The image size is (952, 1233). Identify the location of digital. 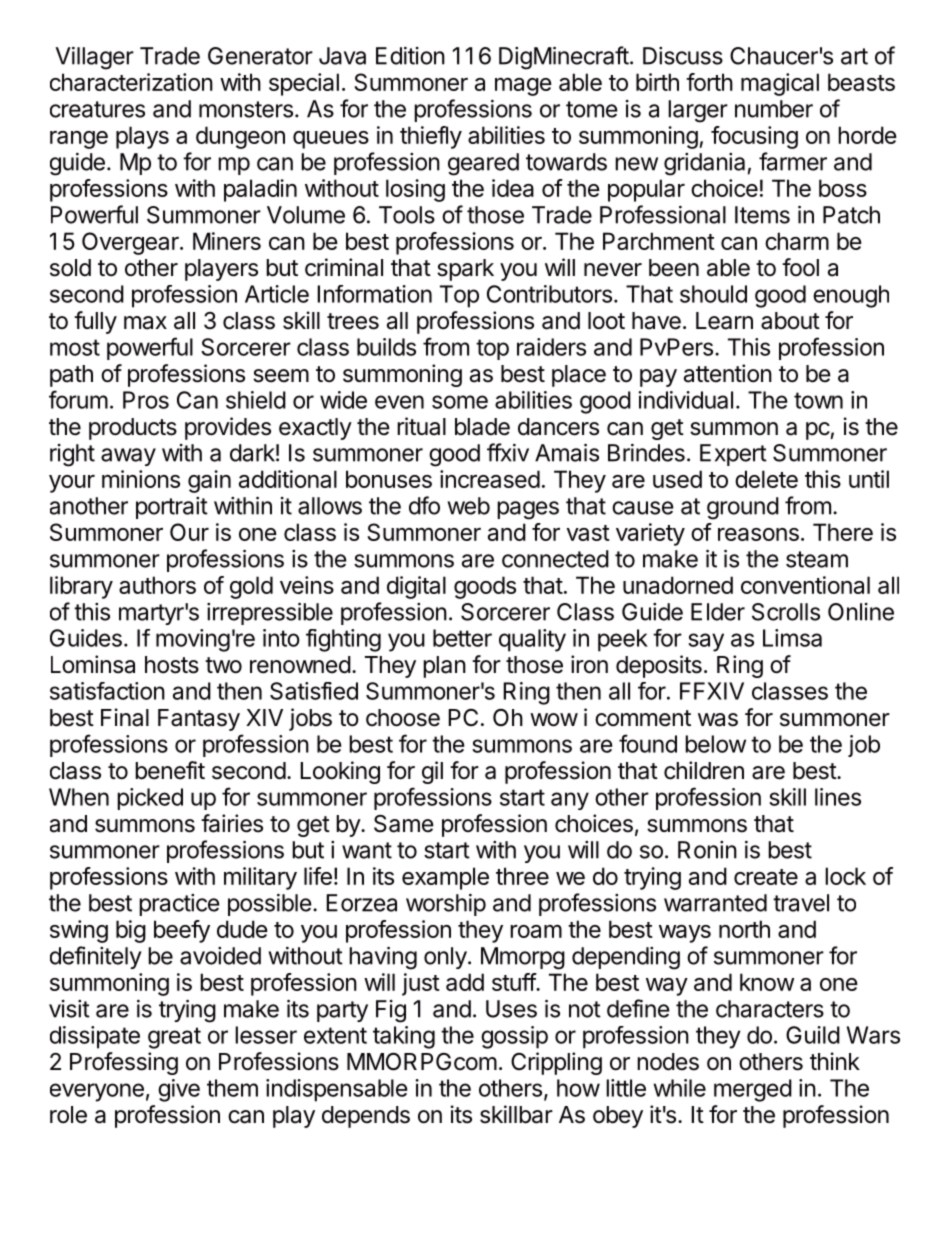
(416, 587).
